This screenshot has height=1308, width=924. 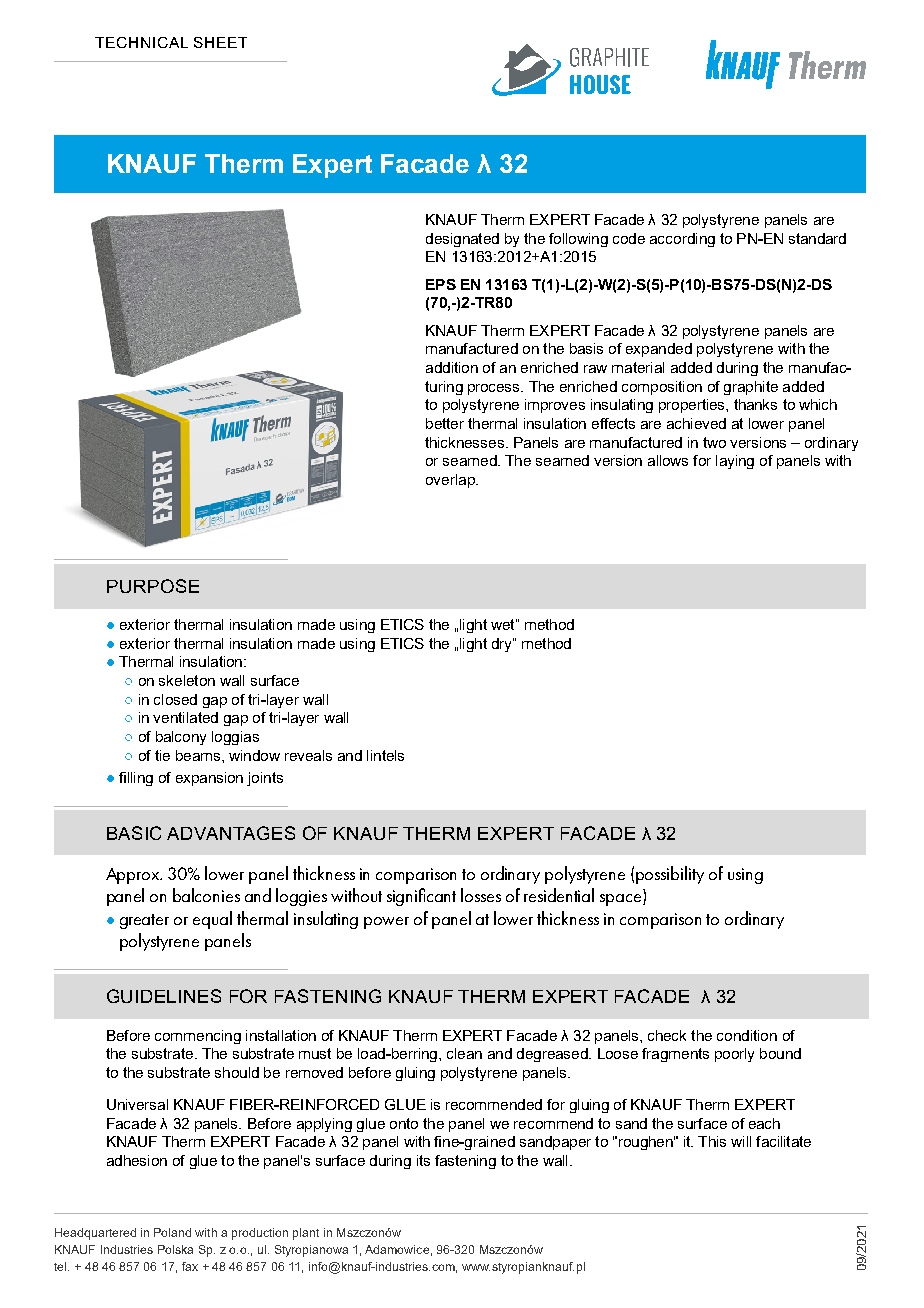 I want to click on skeleton, so click(x=187, y=680).
